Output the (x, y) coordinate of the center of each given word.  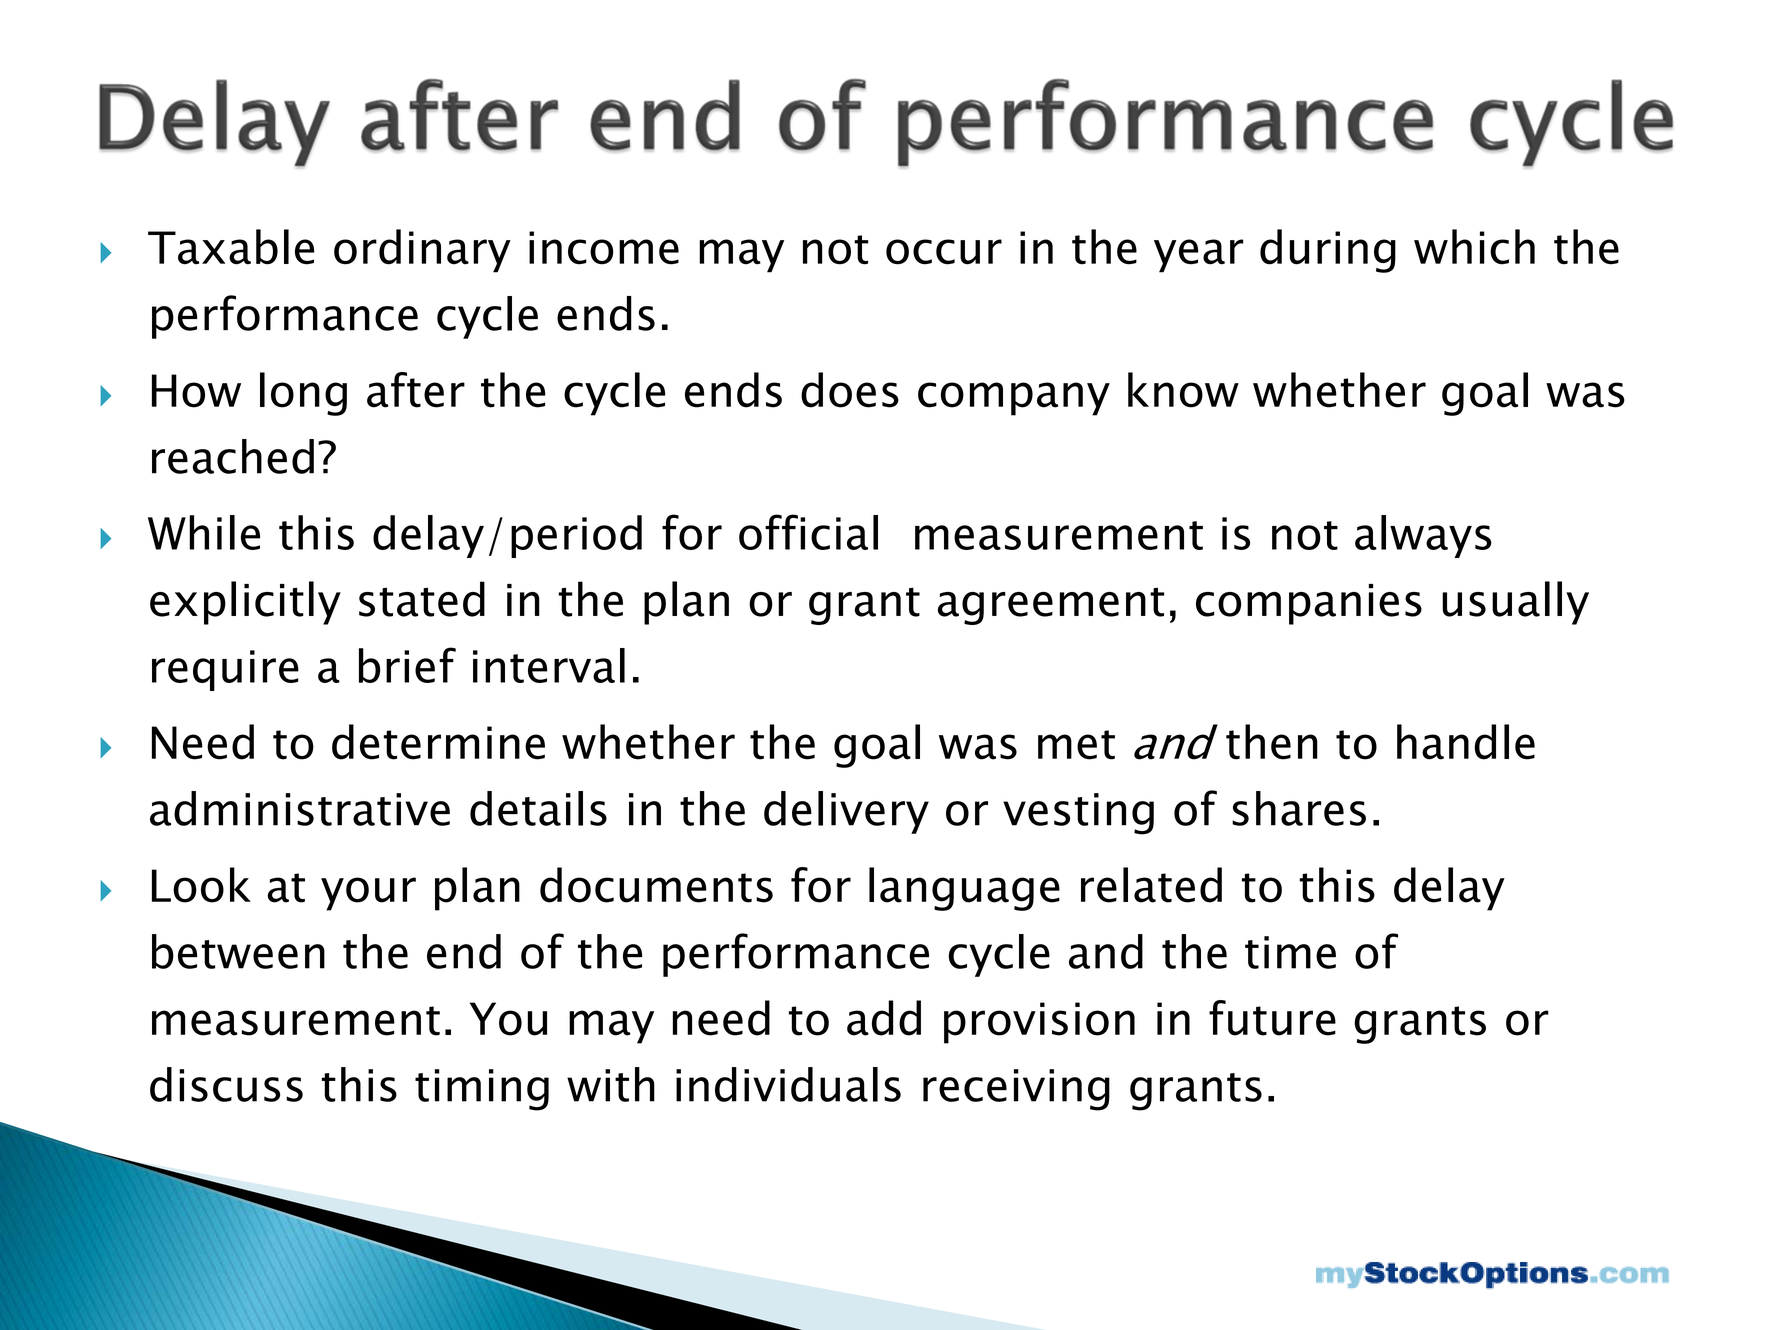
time (1290, 952)
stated (422, 599)
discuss (226, 1084)
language (964, 889)
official (808, 532)
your (368, 894)
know (1183, 390)
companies (1309, 604)
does (850, 390)
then (1272, 742)
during (1328, 251)
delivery (846, 812)
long (303, 394)
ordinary (422, 251)
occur (944, 252)
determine (438, 742)
